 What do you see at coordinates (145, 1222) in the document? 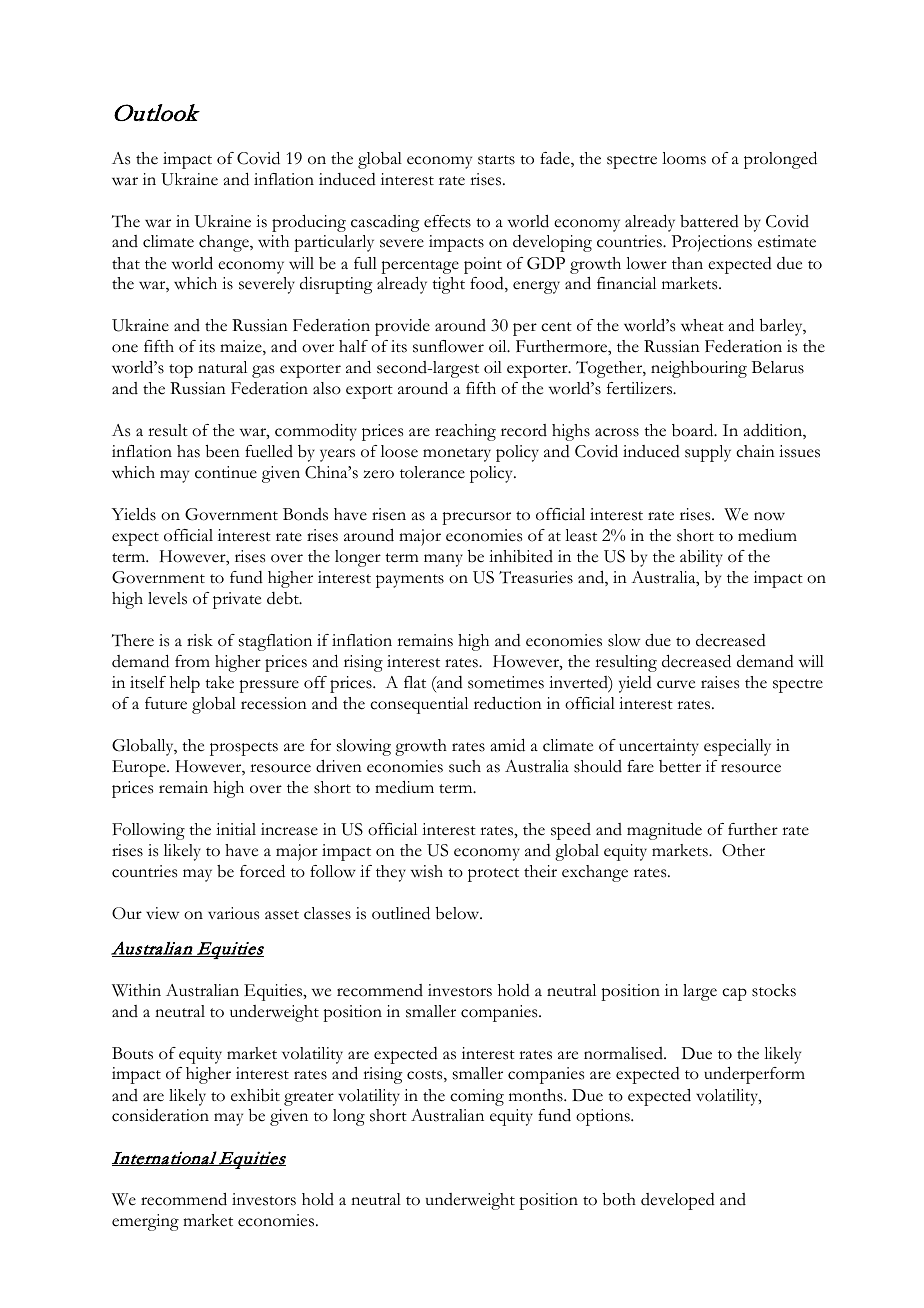
I see `emerging` at bounding box center [145, 1222].
